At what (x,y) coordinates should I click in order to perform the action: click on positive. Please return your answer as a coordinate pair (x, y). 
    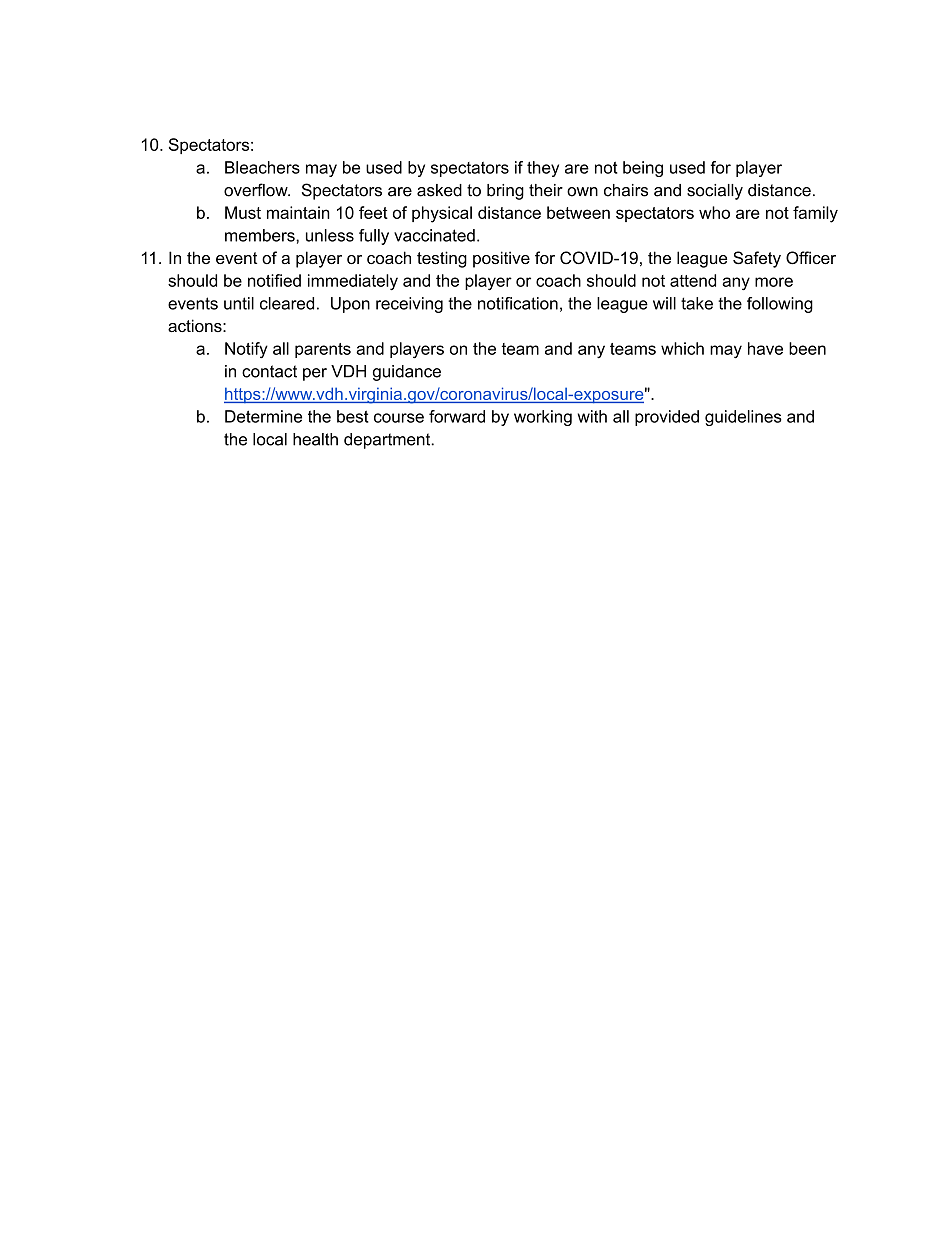
    Looking at the image, I should click on (501, 259).
